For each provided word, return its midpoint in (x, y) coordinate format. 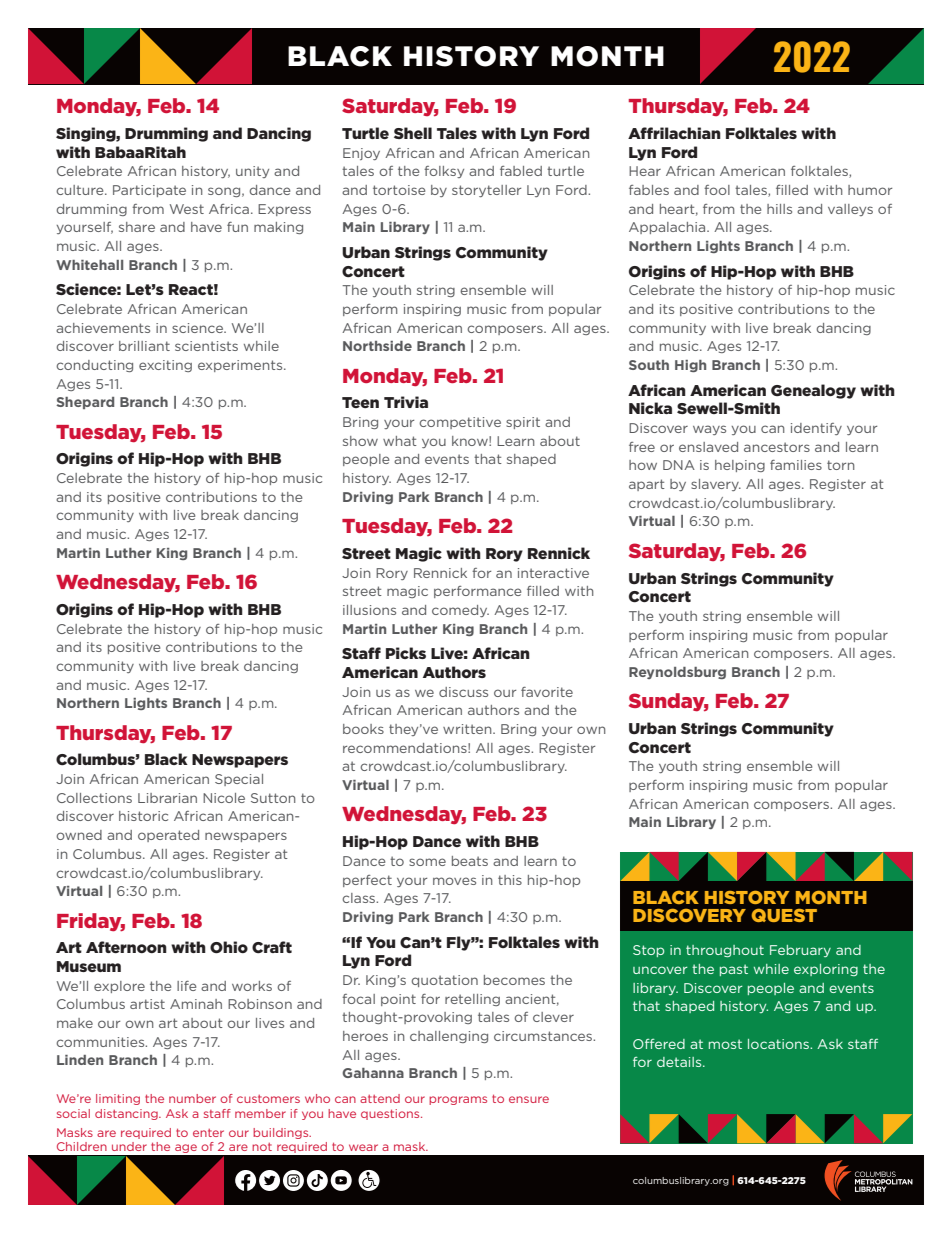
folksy (444, 172)
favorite (547, 692)
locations (779, 1044)
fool (717, 190)
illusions (369, 610)
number (192, 1098)
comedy (460, 611)
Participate (149, 191)
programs (458, 1100)
